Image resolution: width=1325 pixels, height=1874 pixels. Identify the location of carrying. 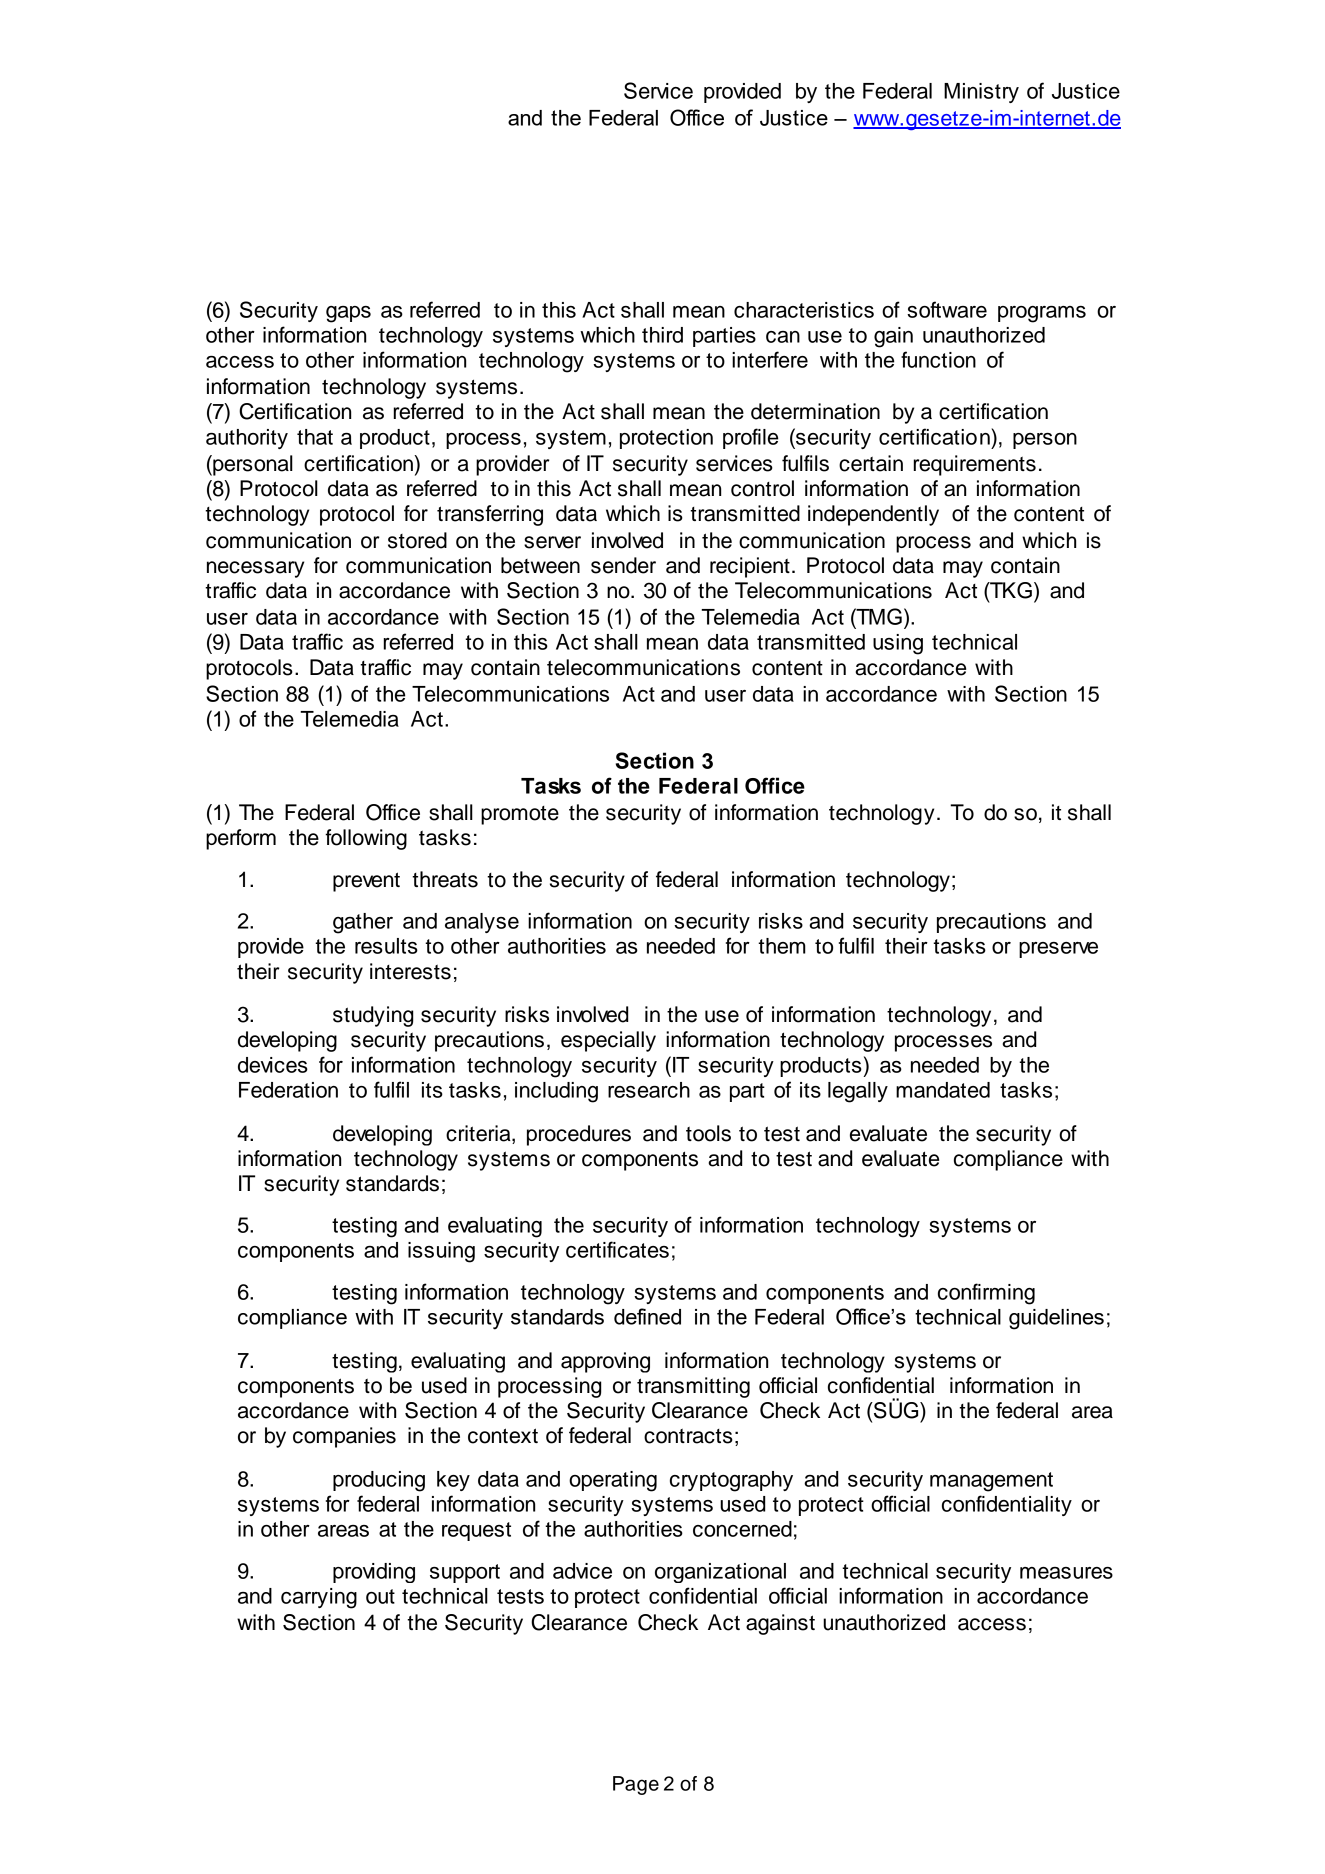
(319, 1598).
